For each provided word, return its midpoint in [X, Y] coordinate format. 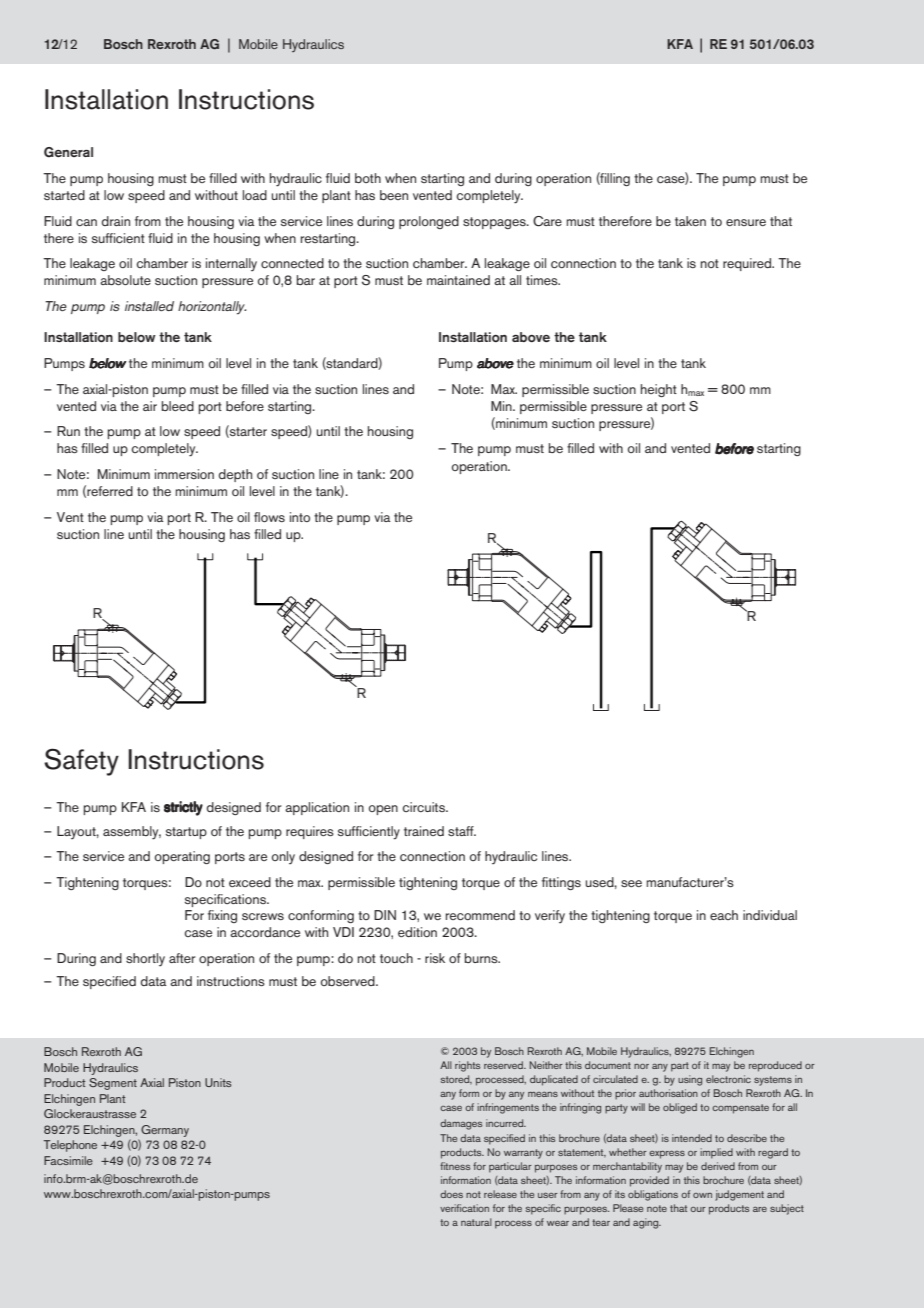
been [394, 195]
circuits [424, 807]
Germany [165, 1131]
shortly [145, 959]
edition [417, 932]
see [631, 883]
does [451, 1194]
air [150, 406]
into [300, 517]
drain [116, 221]
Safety [81, 762]
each [724, 915]
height [659, 390]
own [702, 1195]
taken [690, 221]
